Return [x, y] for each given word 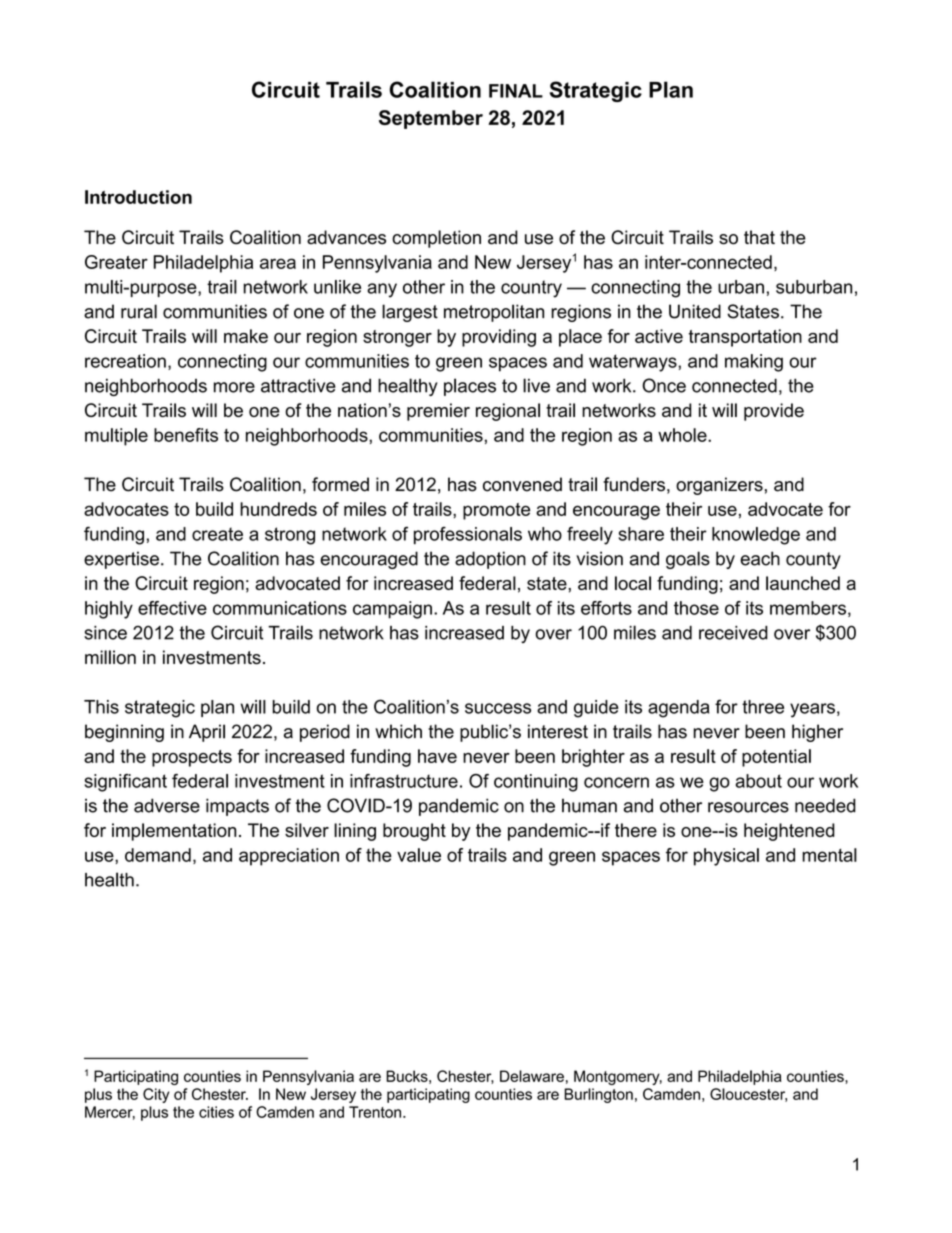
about [759, 781]
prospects [192, 758]
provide [774, 412]
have [437, 756]
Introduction [138, 197]
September [431, 119]
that [759, 237]
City [156, 1095]
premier [438, 412]
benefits [186, 435]
